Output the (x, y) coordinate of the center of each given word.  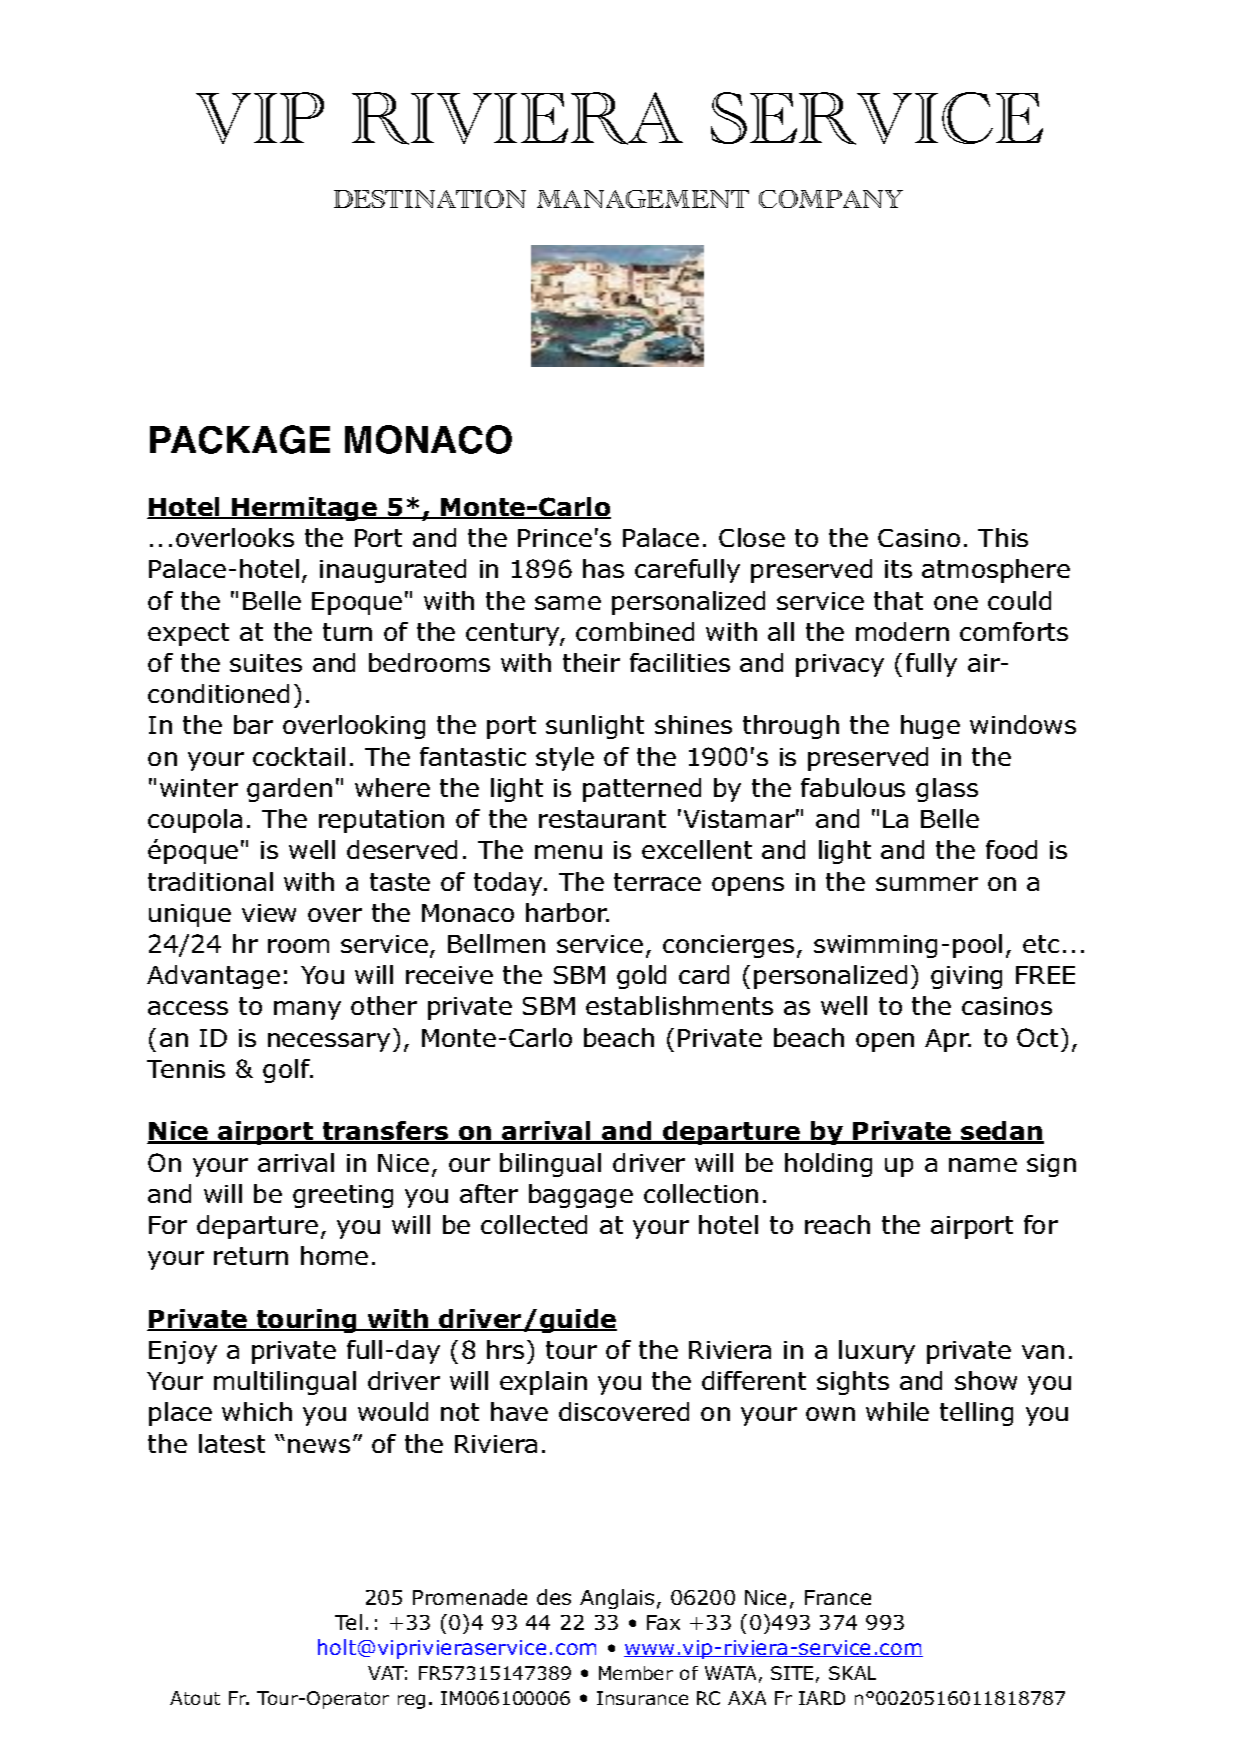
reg (411, 1701)
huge (930, 727)
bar (253, 724)
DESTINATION (430, 199)
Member (636, 1673)
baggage (581, 1196)
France (838, 1597)
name (983, 1165)
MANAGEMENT (643, 199)
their (591, 662)
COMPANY (831, 199)
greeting (343, 1196)
